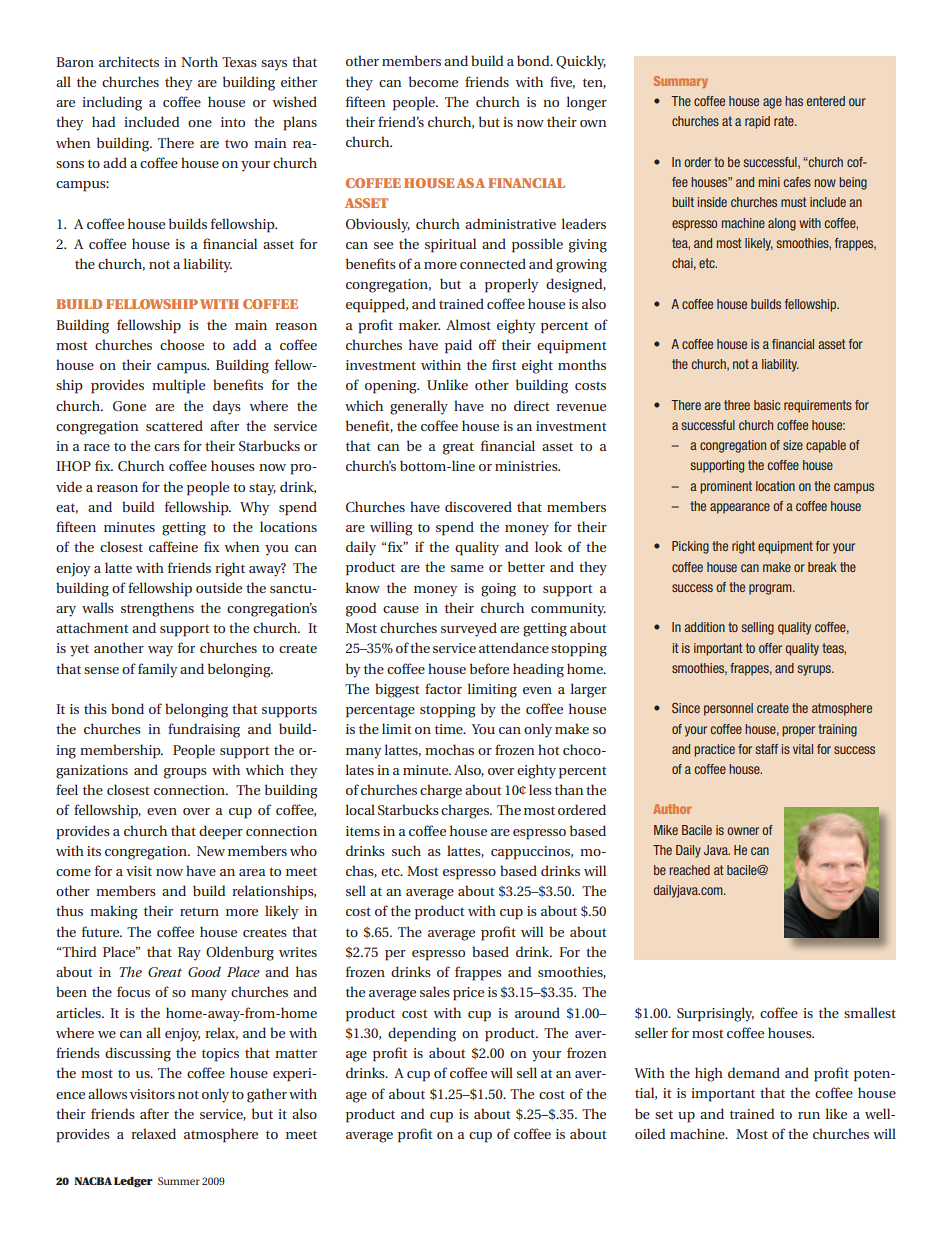 This document has width=952, height=1233. What do you see at coordinates (112, 103) in the document?
I see `including` at bounding box center [112, 103].
